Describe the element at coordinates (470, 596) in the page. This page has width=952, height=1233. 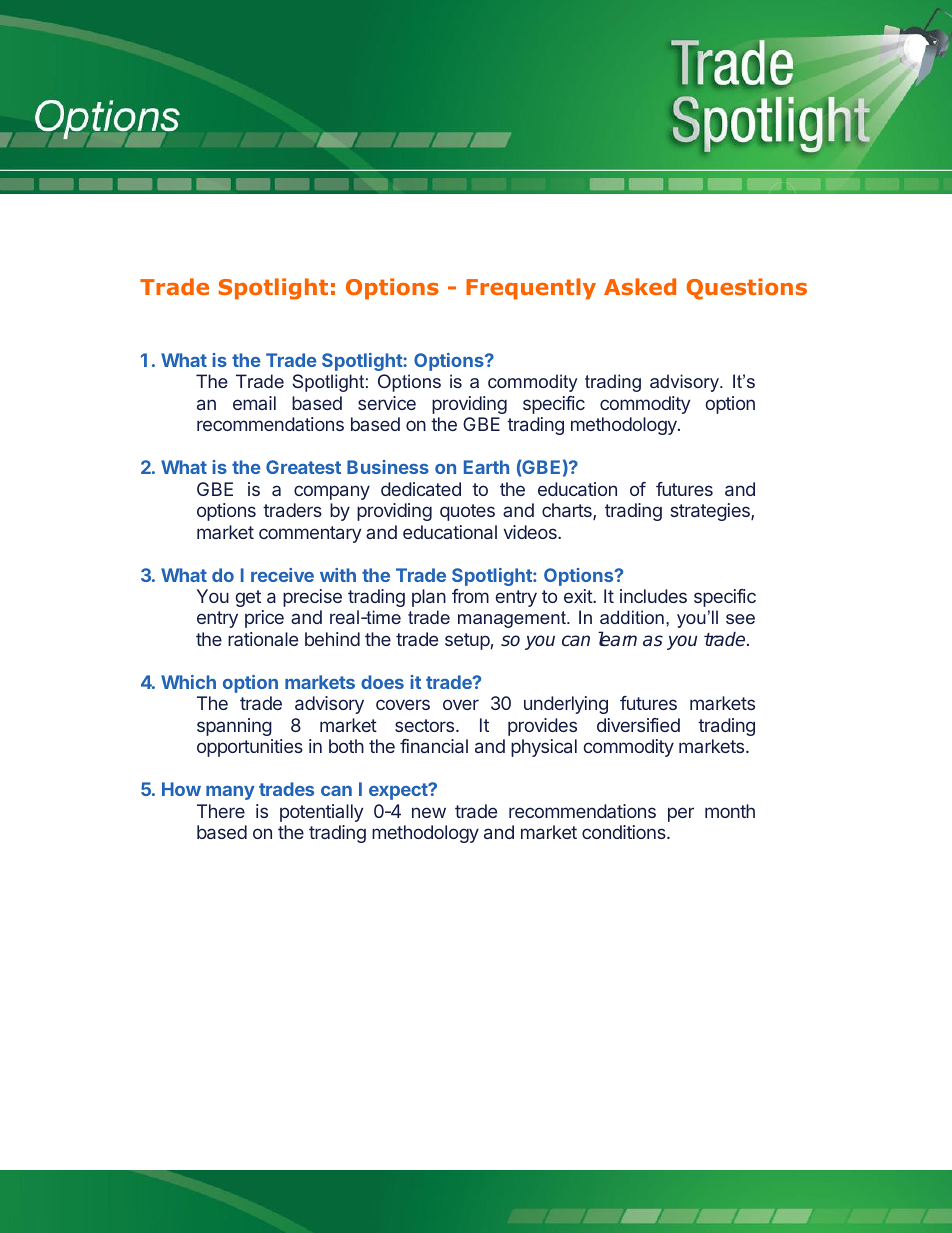
I see `from` at that location.
